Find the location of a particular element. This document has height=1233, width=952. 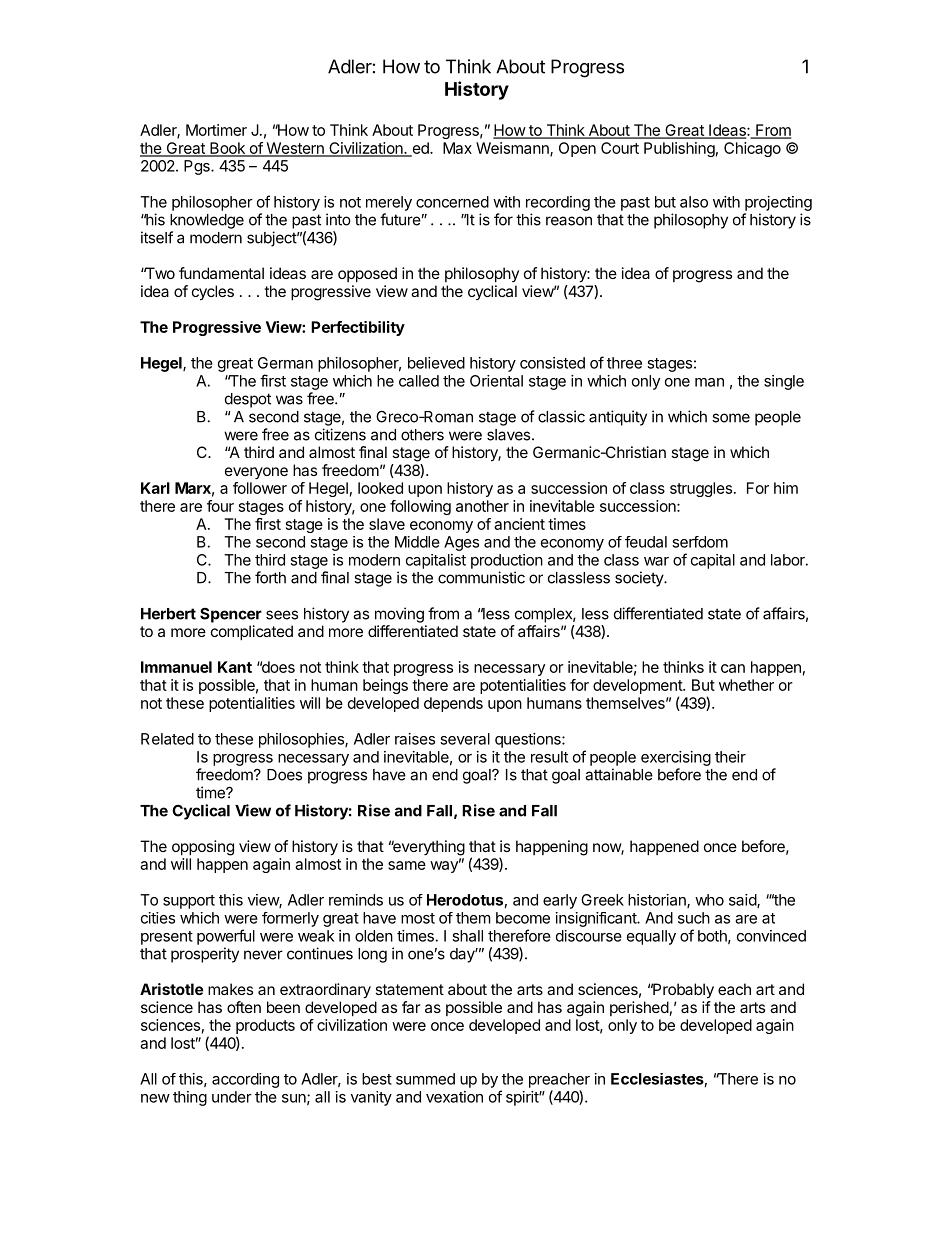

struggles is located at coordinates (701, 489).
